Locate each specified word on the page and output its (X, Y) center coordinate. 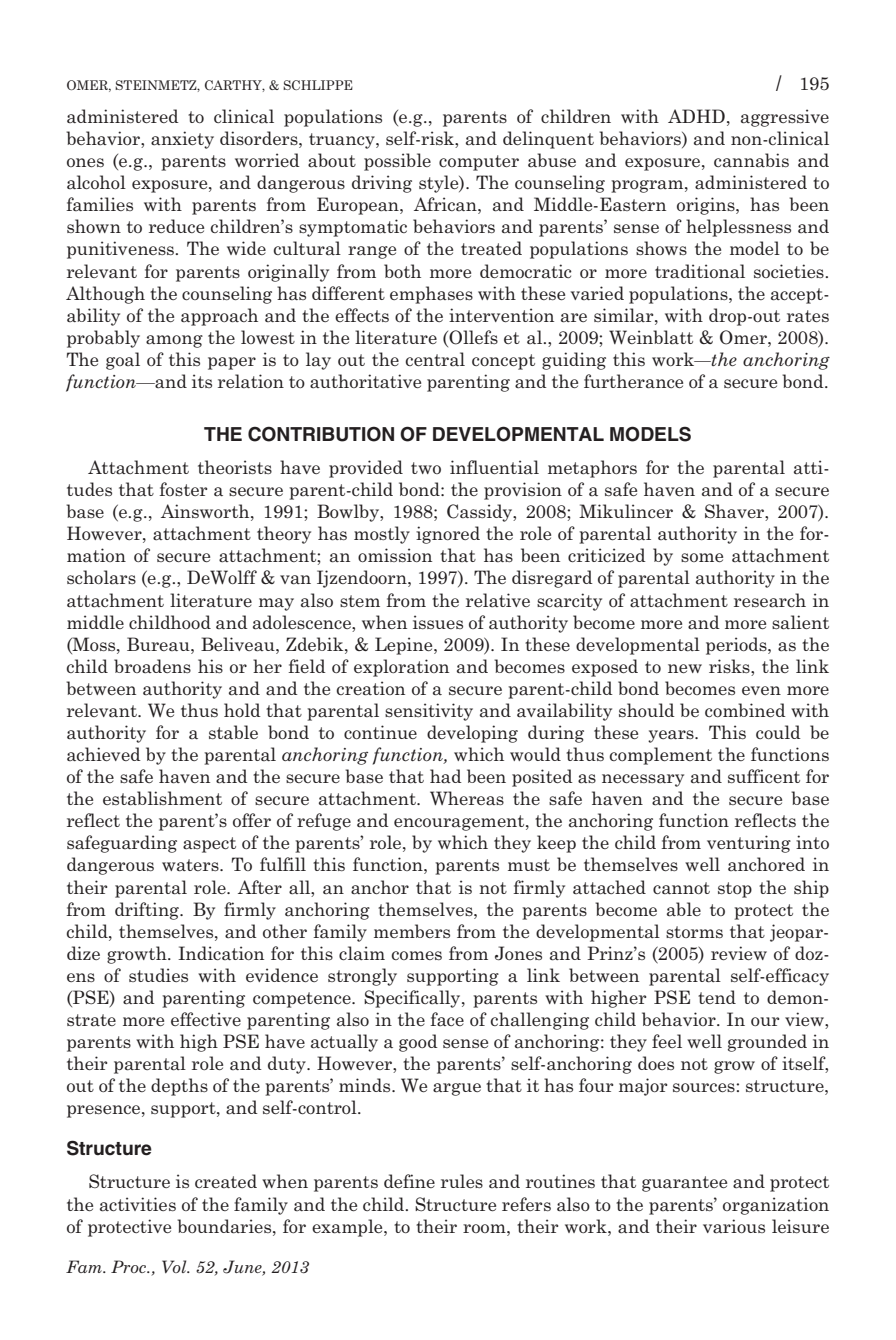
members (412, 931)
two (426, 468)
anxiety (182, 140)
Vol (175, 1266)
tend (717, 997)
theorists (235, 467)
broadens (152, 666)
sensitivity (429, 712)
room (485, 1228)
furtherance (633, 381)
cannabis (751, 160)
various (734, 1226)
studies (158, 975)
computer (479, 163)
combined (745, 710)
